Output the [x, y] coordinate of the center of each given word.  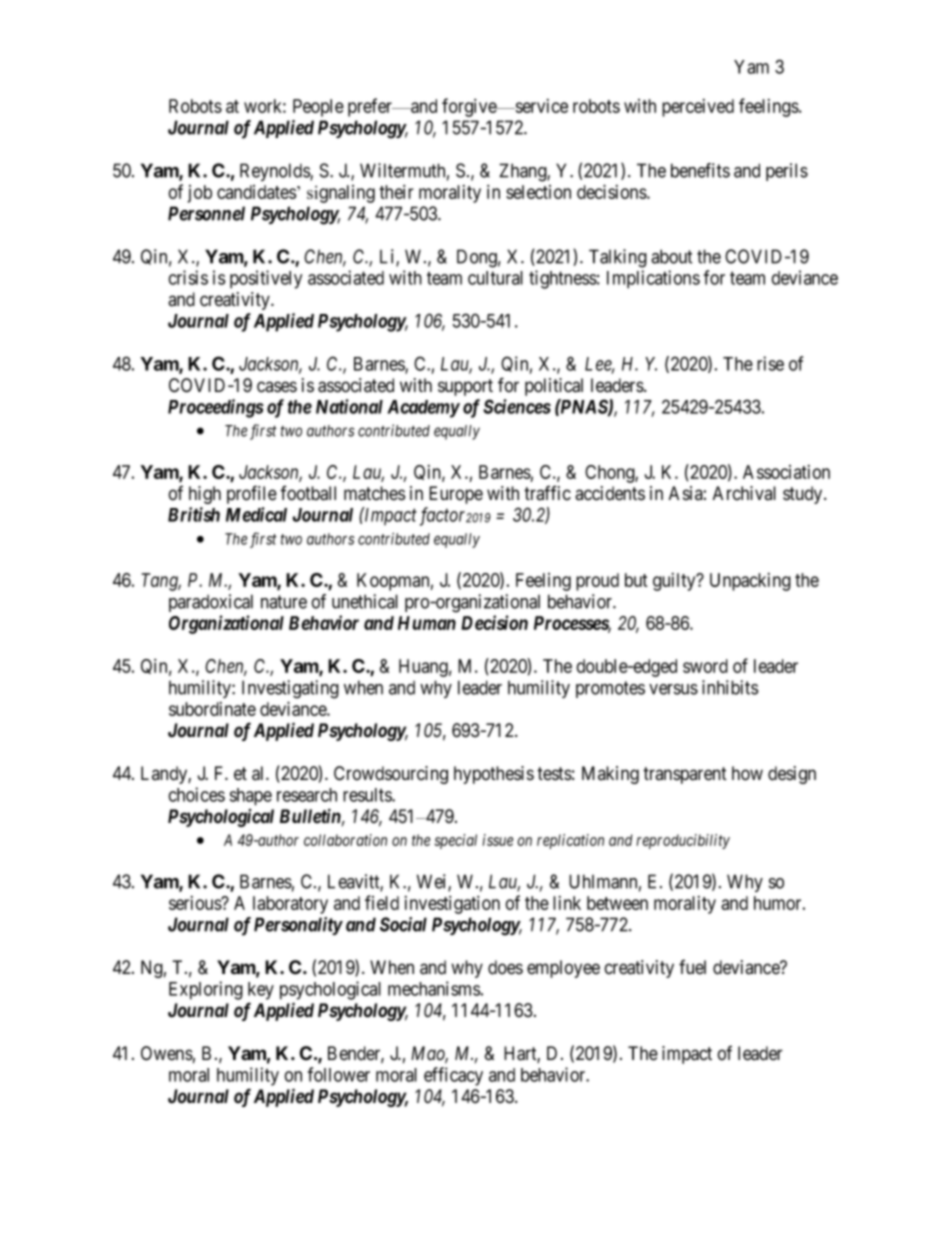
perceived [698, 108]
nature [284, 602]
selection [538, 192]
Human [427, 623]
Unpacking [750, 582]
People [318, 108]
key [261, 991]
